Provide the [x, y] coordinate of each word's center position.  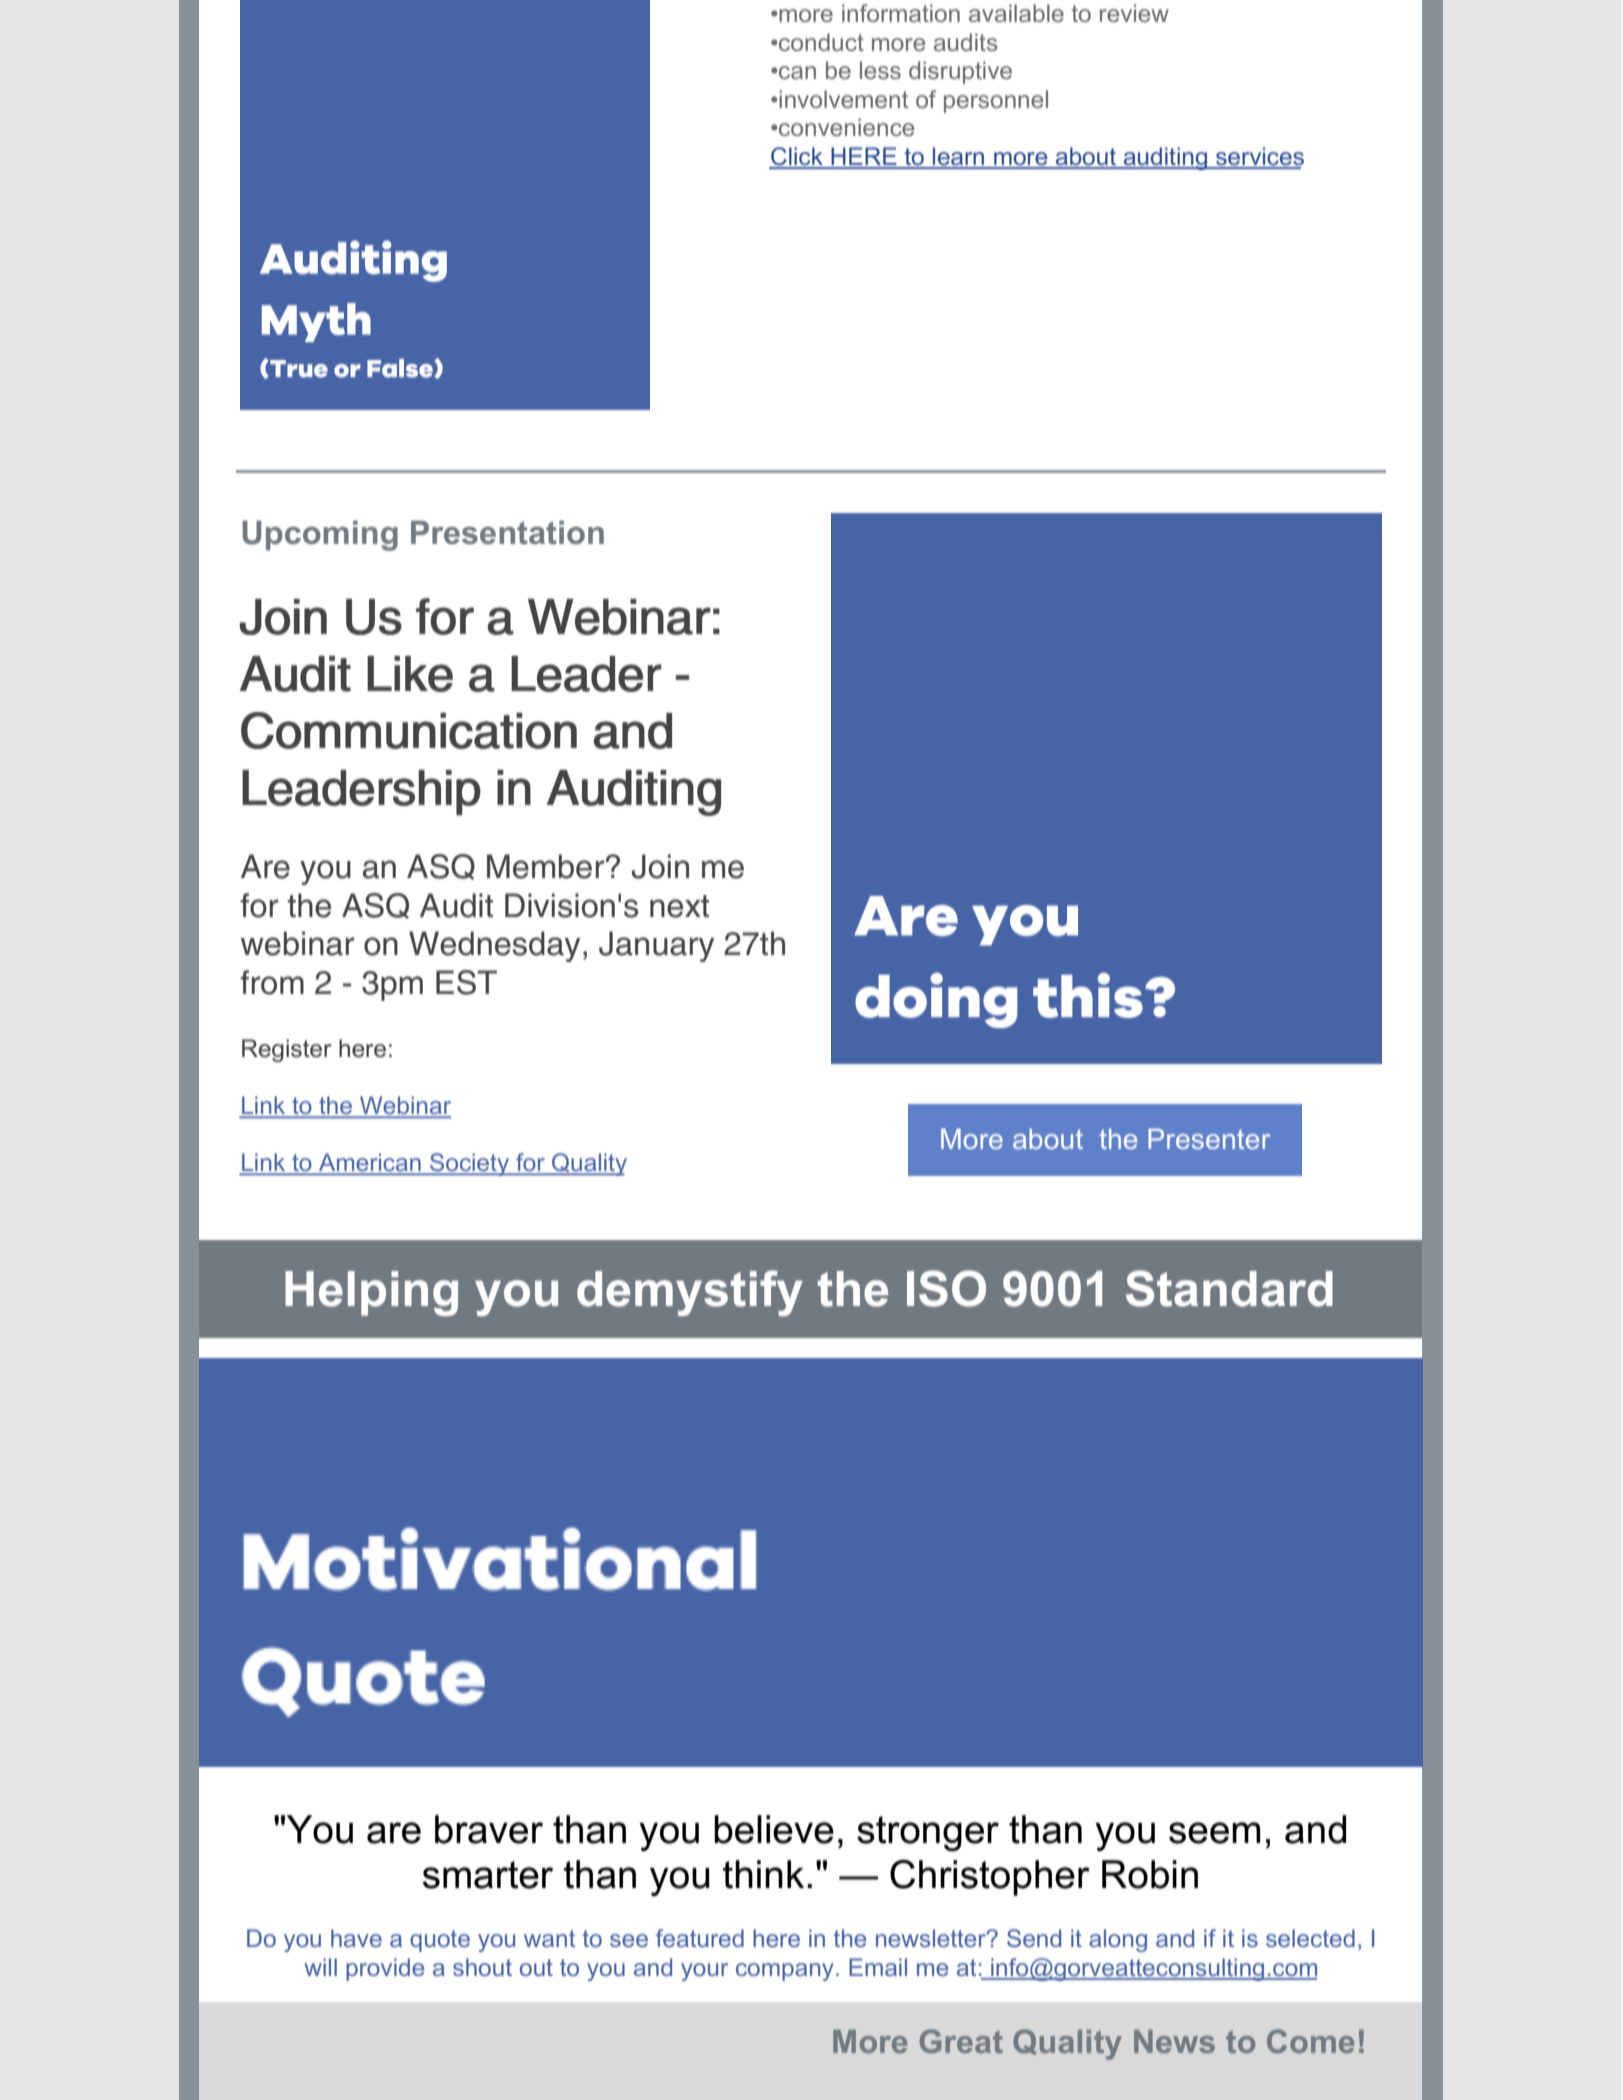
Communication [409, 730]
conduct [820, 42]
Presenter [1209, 1138]
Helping [371, 1293]
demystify [690, 1293]
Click [797, 157]
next [679, 906]
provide [385, 1969]
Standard [1229, 1288]
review [1134, 13]
